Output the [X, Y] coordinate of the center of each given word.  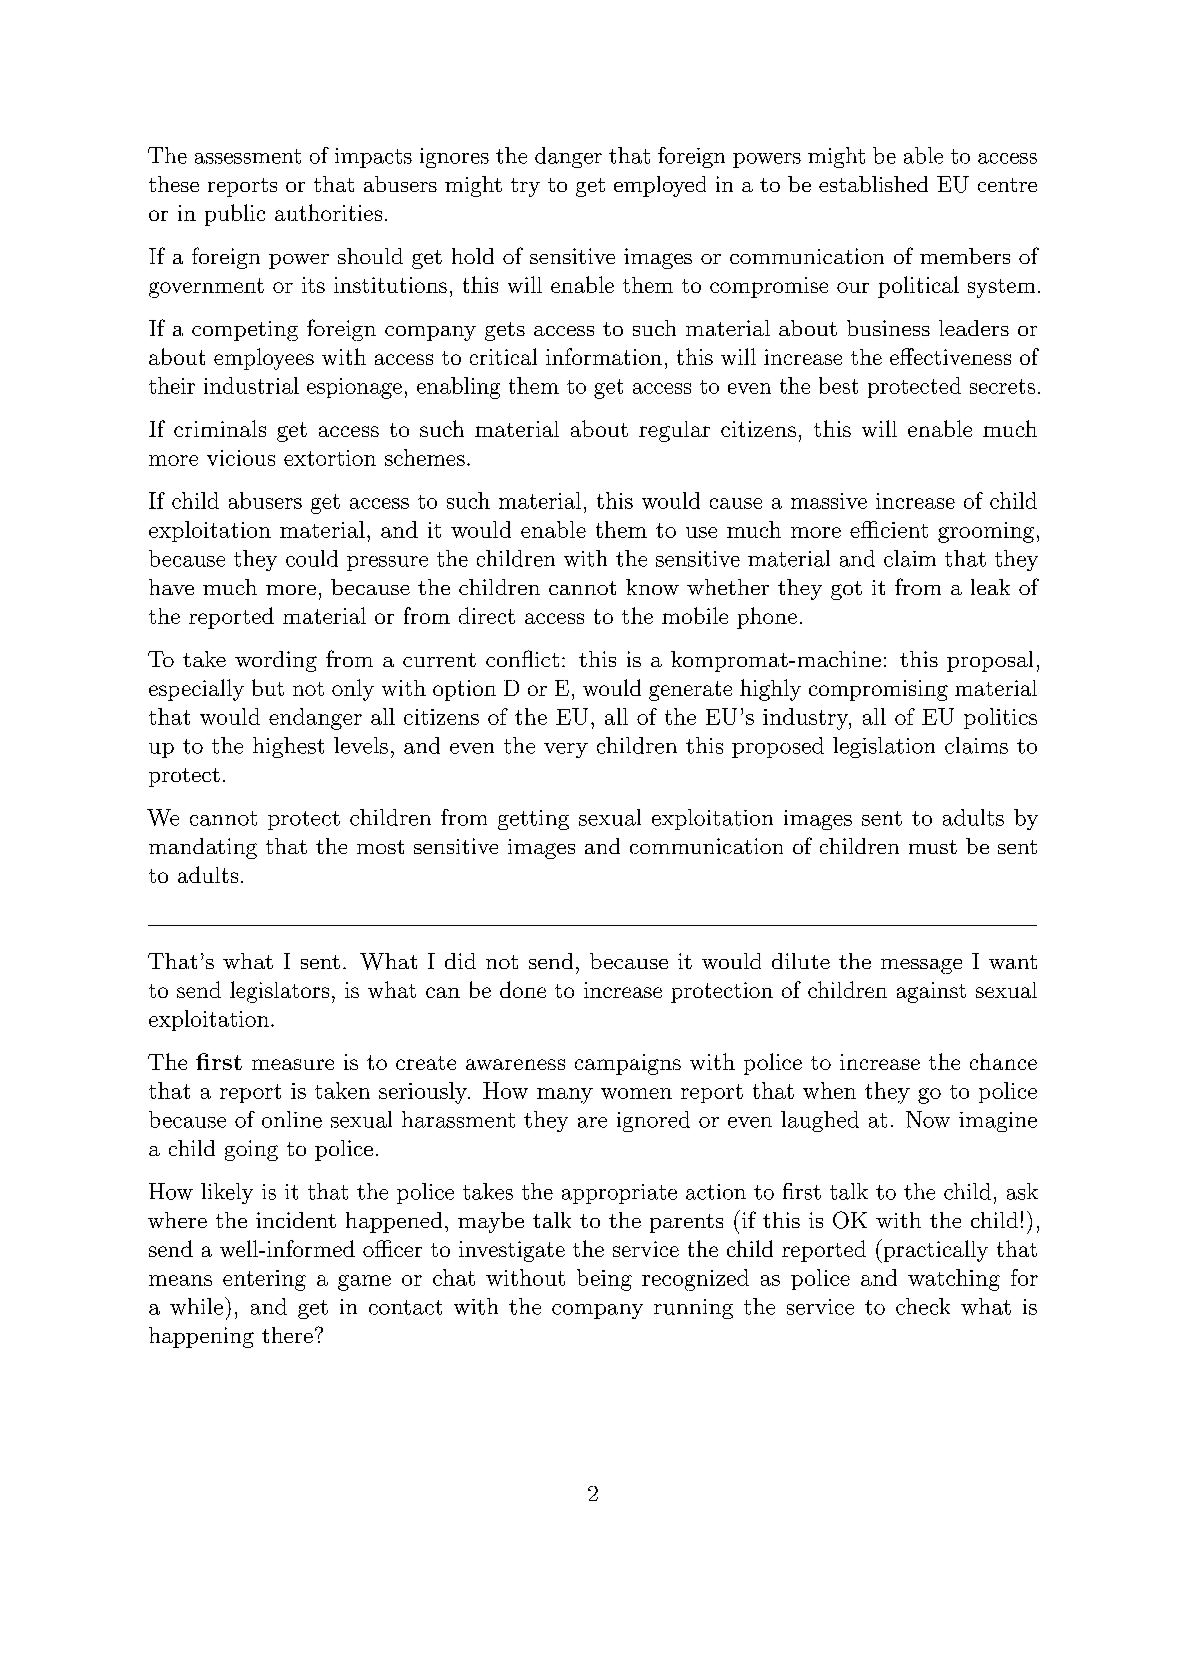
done [523, 989]
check [923, 1306]
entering [264, 1280]
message [921, 966]
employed [660, 186]
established [873, 184]
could [312, 558]
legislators [279, 992]
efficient [889, 529]
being [604, 1280]
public [235, 215]
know [652, 587]
